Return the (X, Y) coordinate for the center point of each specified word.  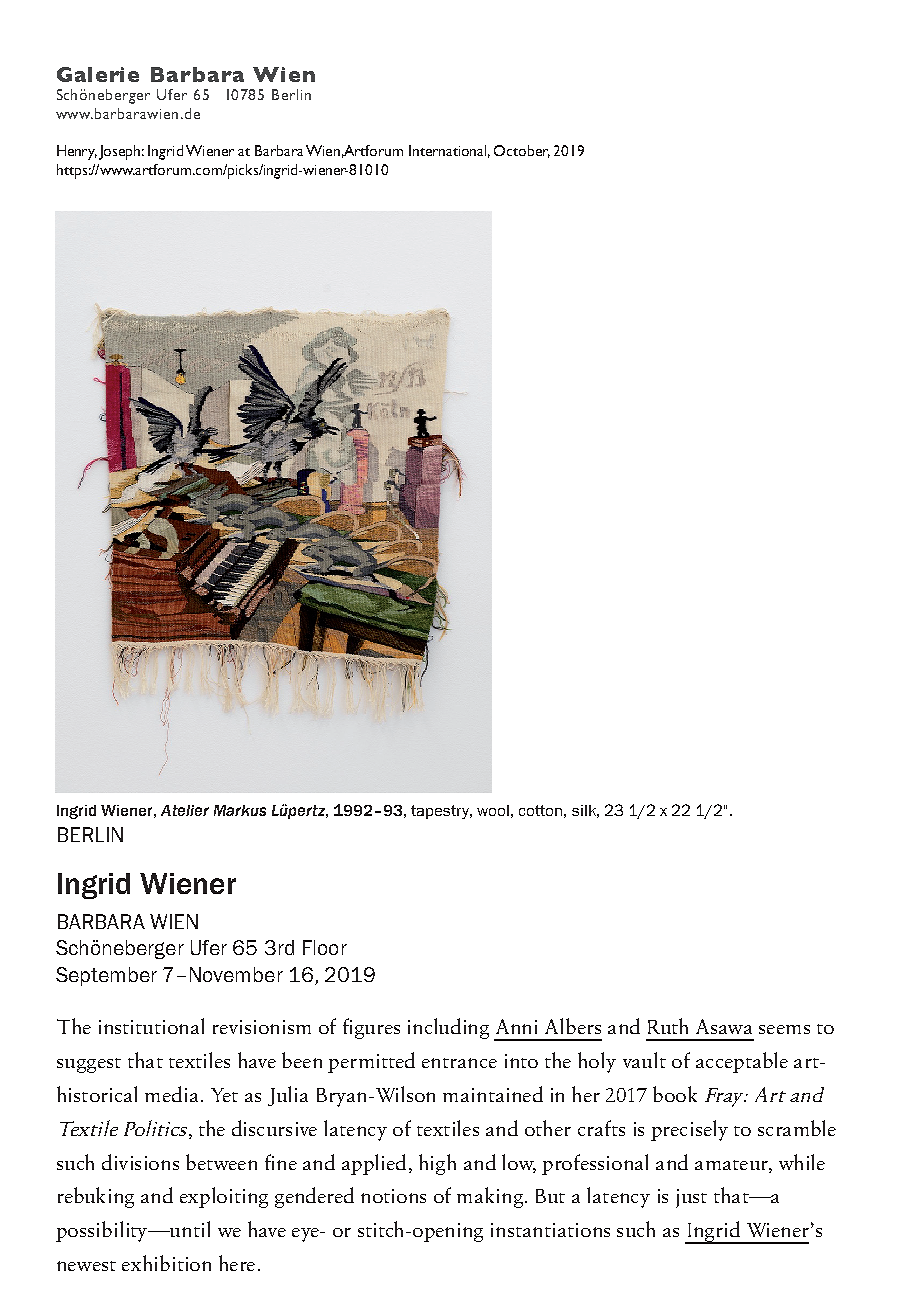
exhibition (166, 1263)
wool (493, 810)
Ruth (668, 1026)
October (522, 151)
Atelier (185, 810)
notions (393, 1196)
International (449, 151)
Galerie (98, 74)
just (691, 1198)
